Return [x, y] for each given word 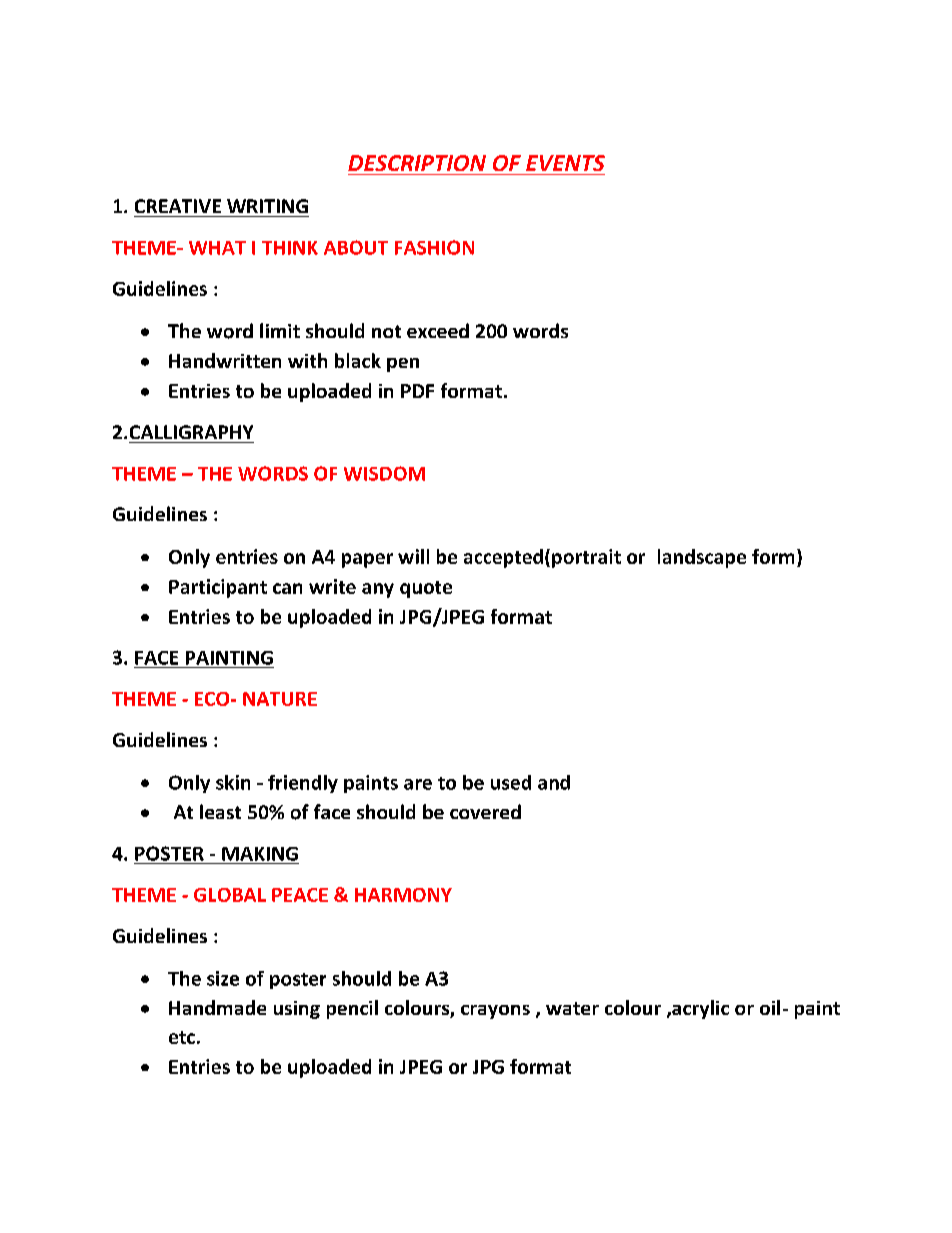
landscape [702, 558]
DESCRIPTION [417, 163]
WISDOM [384, 473]
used [511, 782]
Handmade [217, 1007]
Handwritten [225, 360]
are [418, 784]
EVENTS [565, 163]
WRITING [267, 206]
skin [233, 782]
